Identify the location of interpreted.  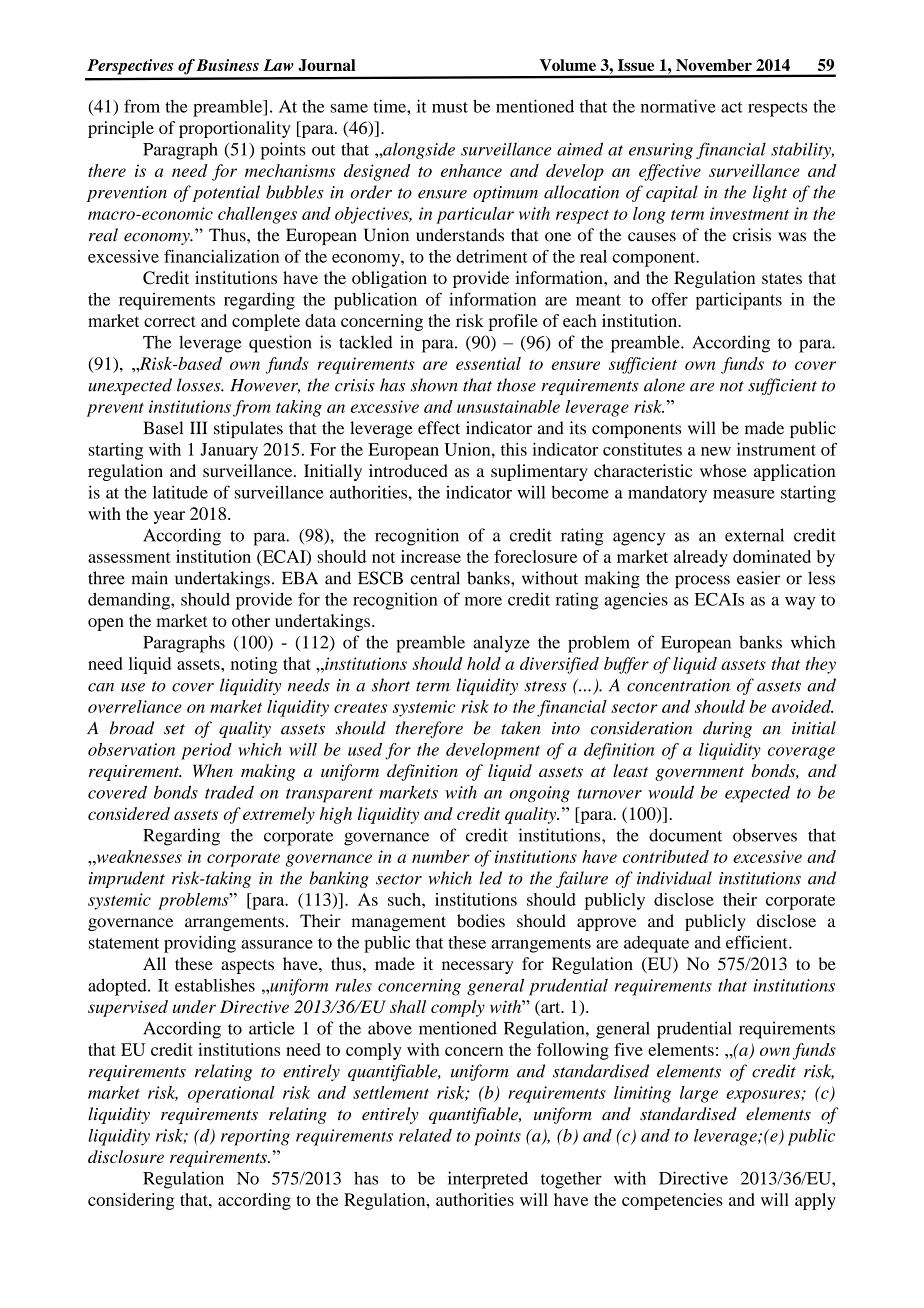
(488, 1180).
